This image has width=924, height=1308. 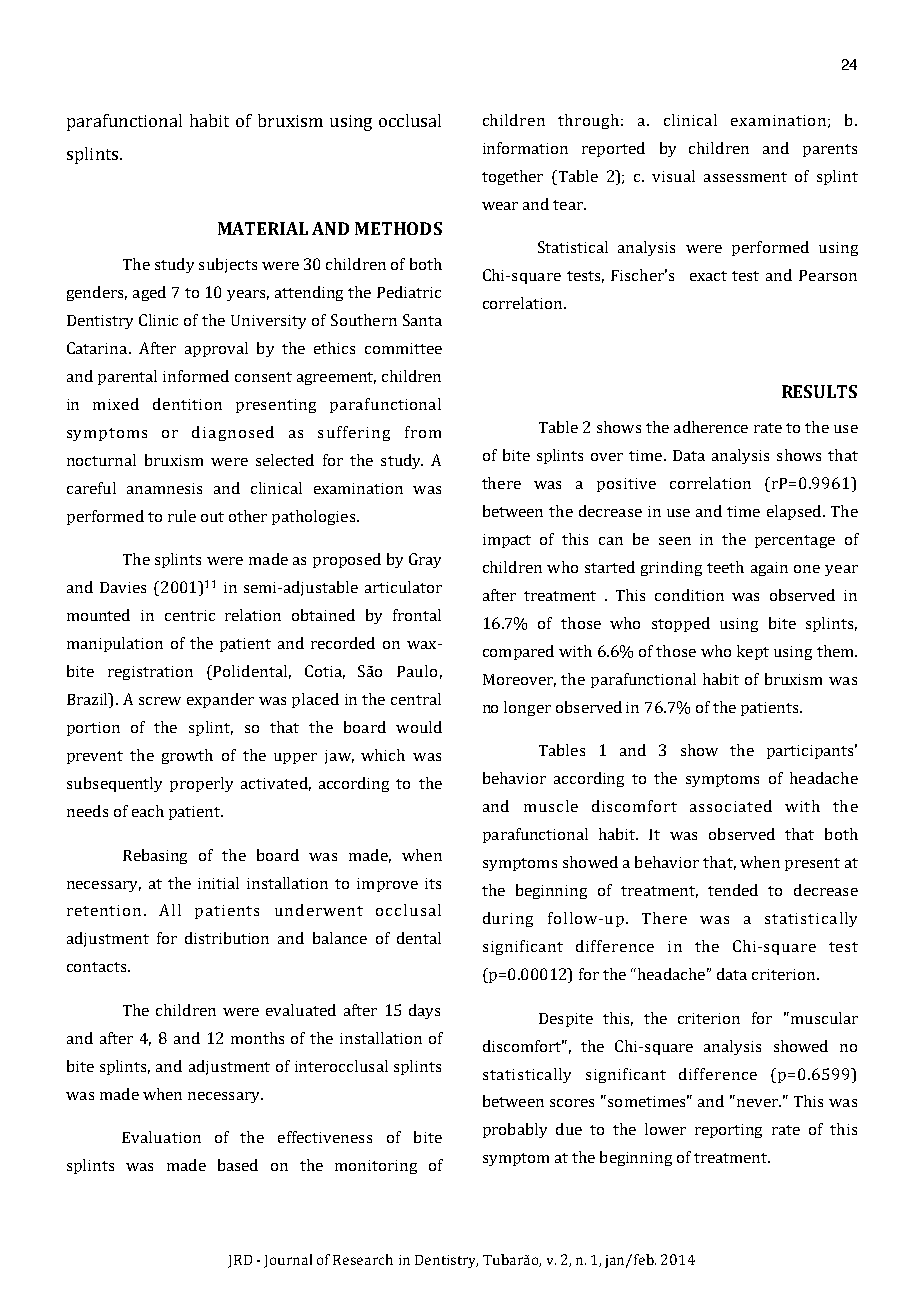 I want to click on centric, so click(x=190, y=615).
